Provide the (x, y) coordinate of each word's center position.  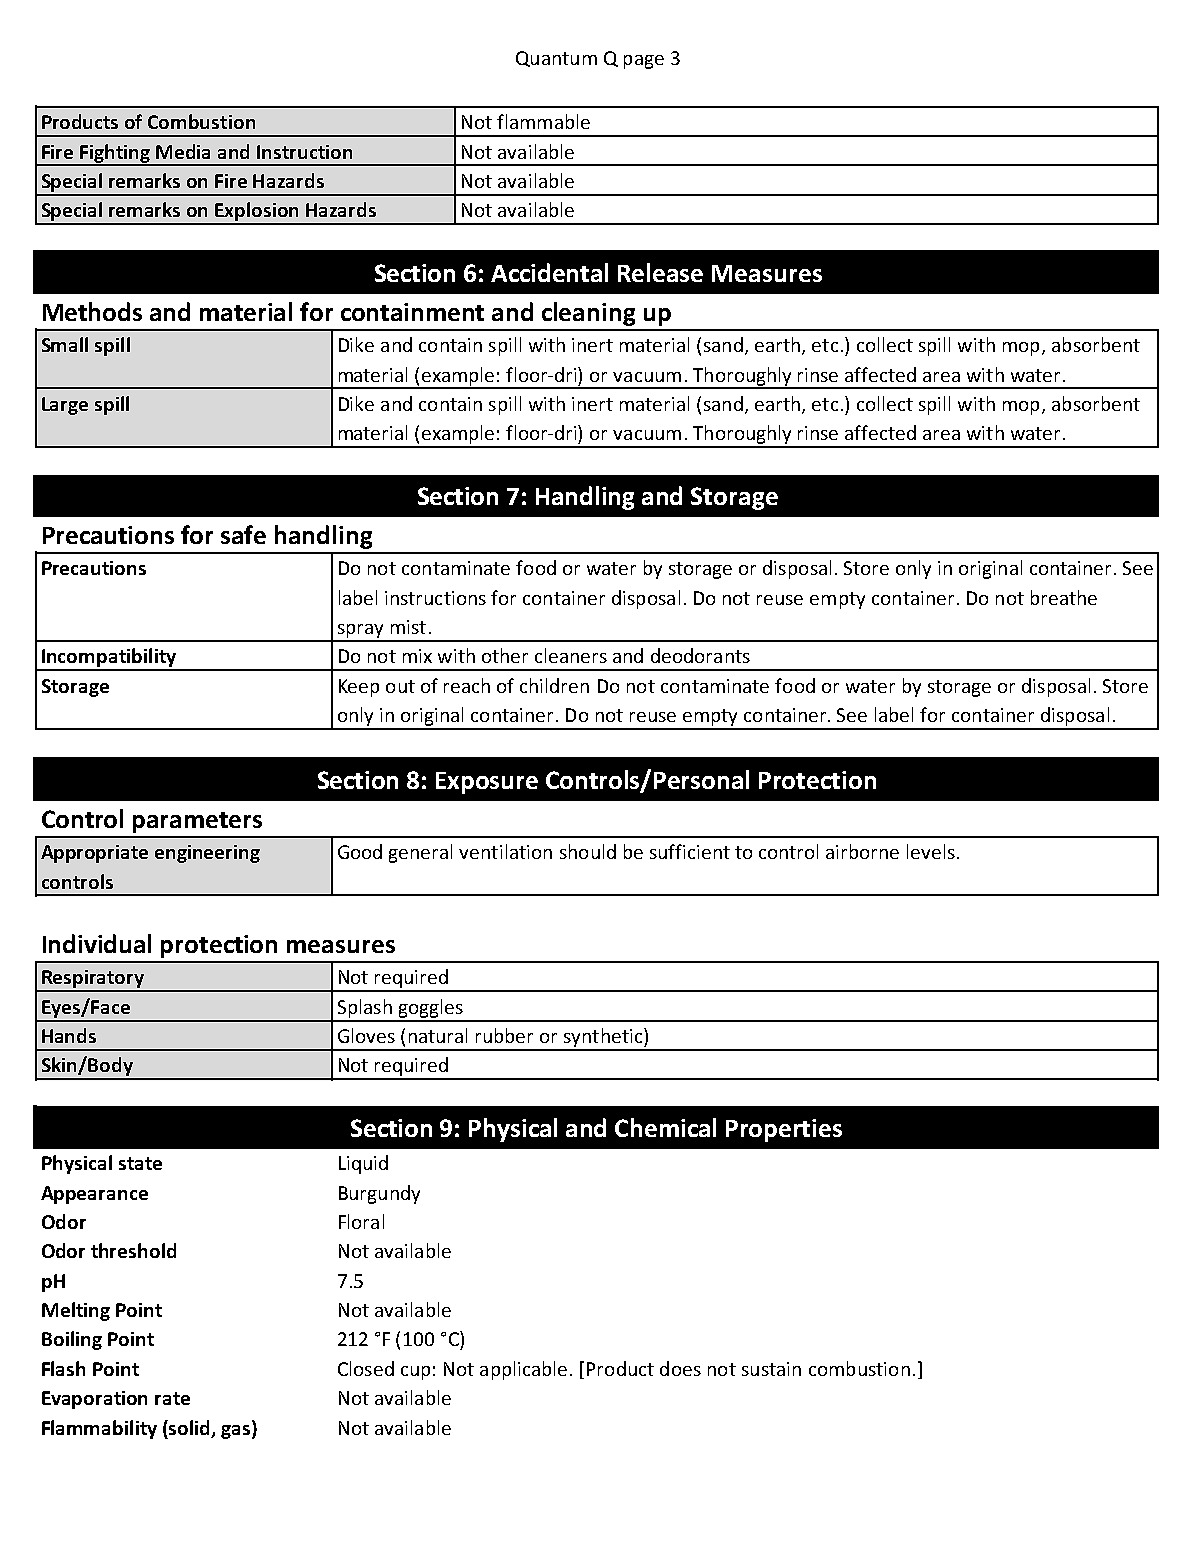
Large (65, 406)
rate (172, 1398)
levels (931, 851)
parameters (197, 822)
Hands (69, 1035)
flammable (543, 121)
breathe (1064, 597)
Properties (784, 1130)
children (554, 685)
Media (183, 151)
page (644, 62)
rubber (504, 1035)
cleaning (588, 314)
